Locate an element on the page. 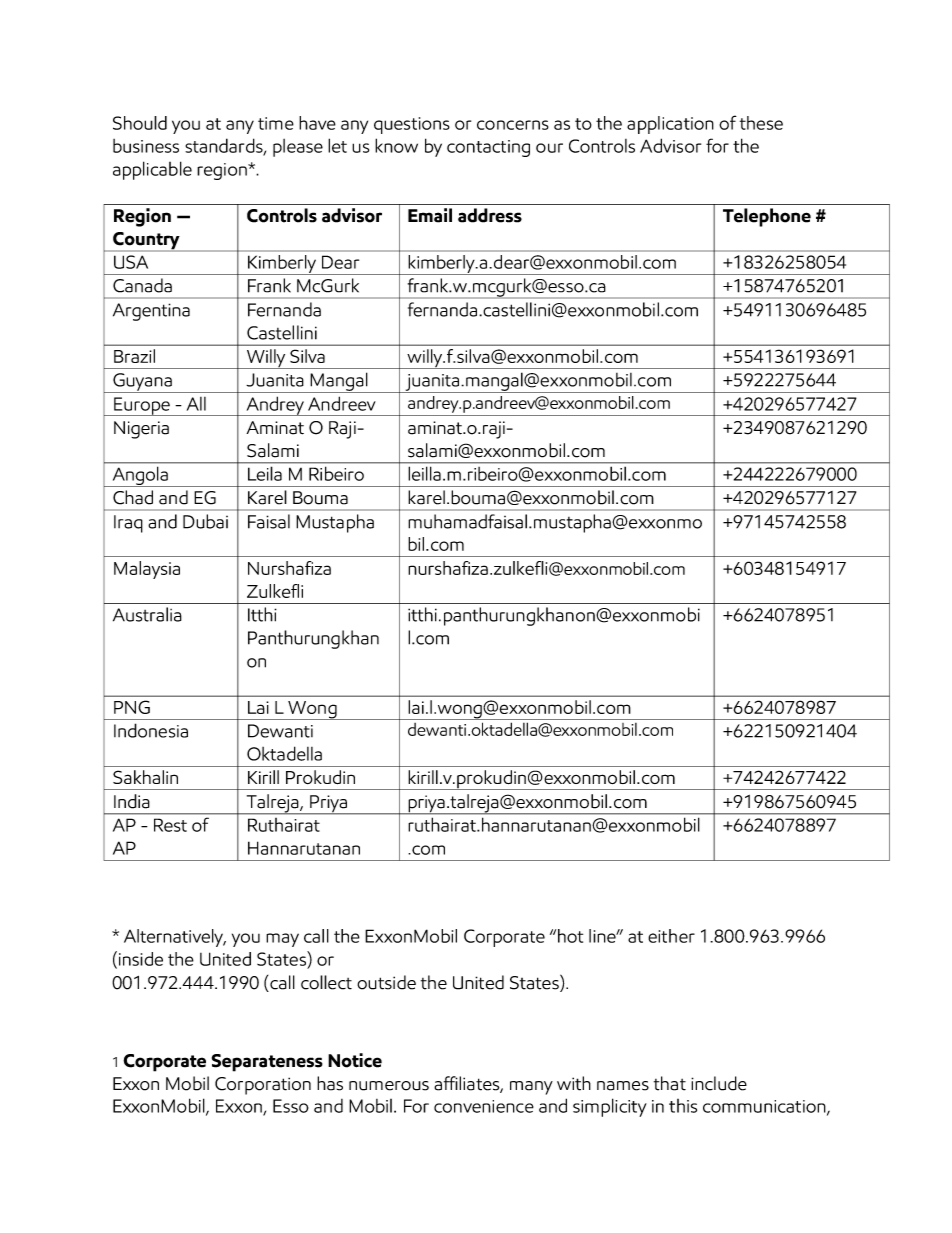  applicable is located at coordinates (152, 170).
